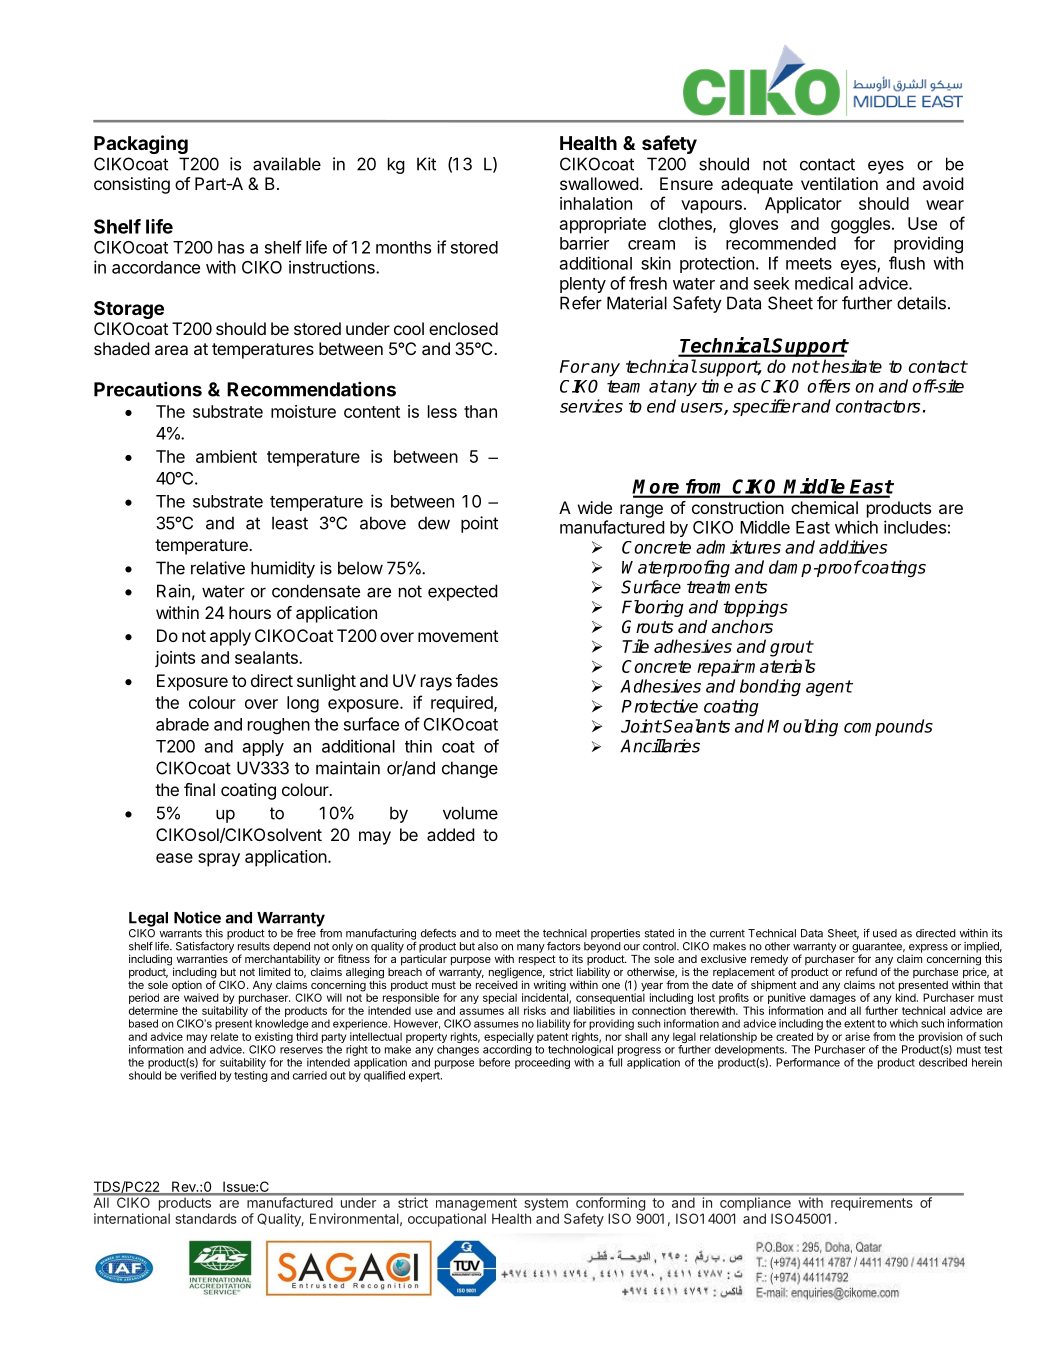 This image has height=1368, width=1057. Describe the element at coordinates (287, 164) in the image. I see `available` at that location.
